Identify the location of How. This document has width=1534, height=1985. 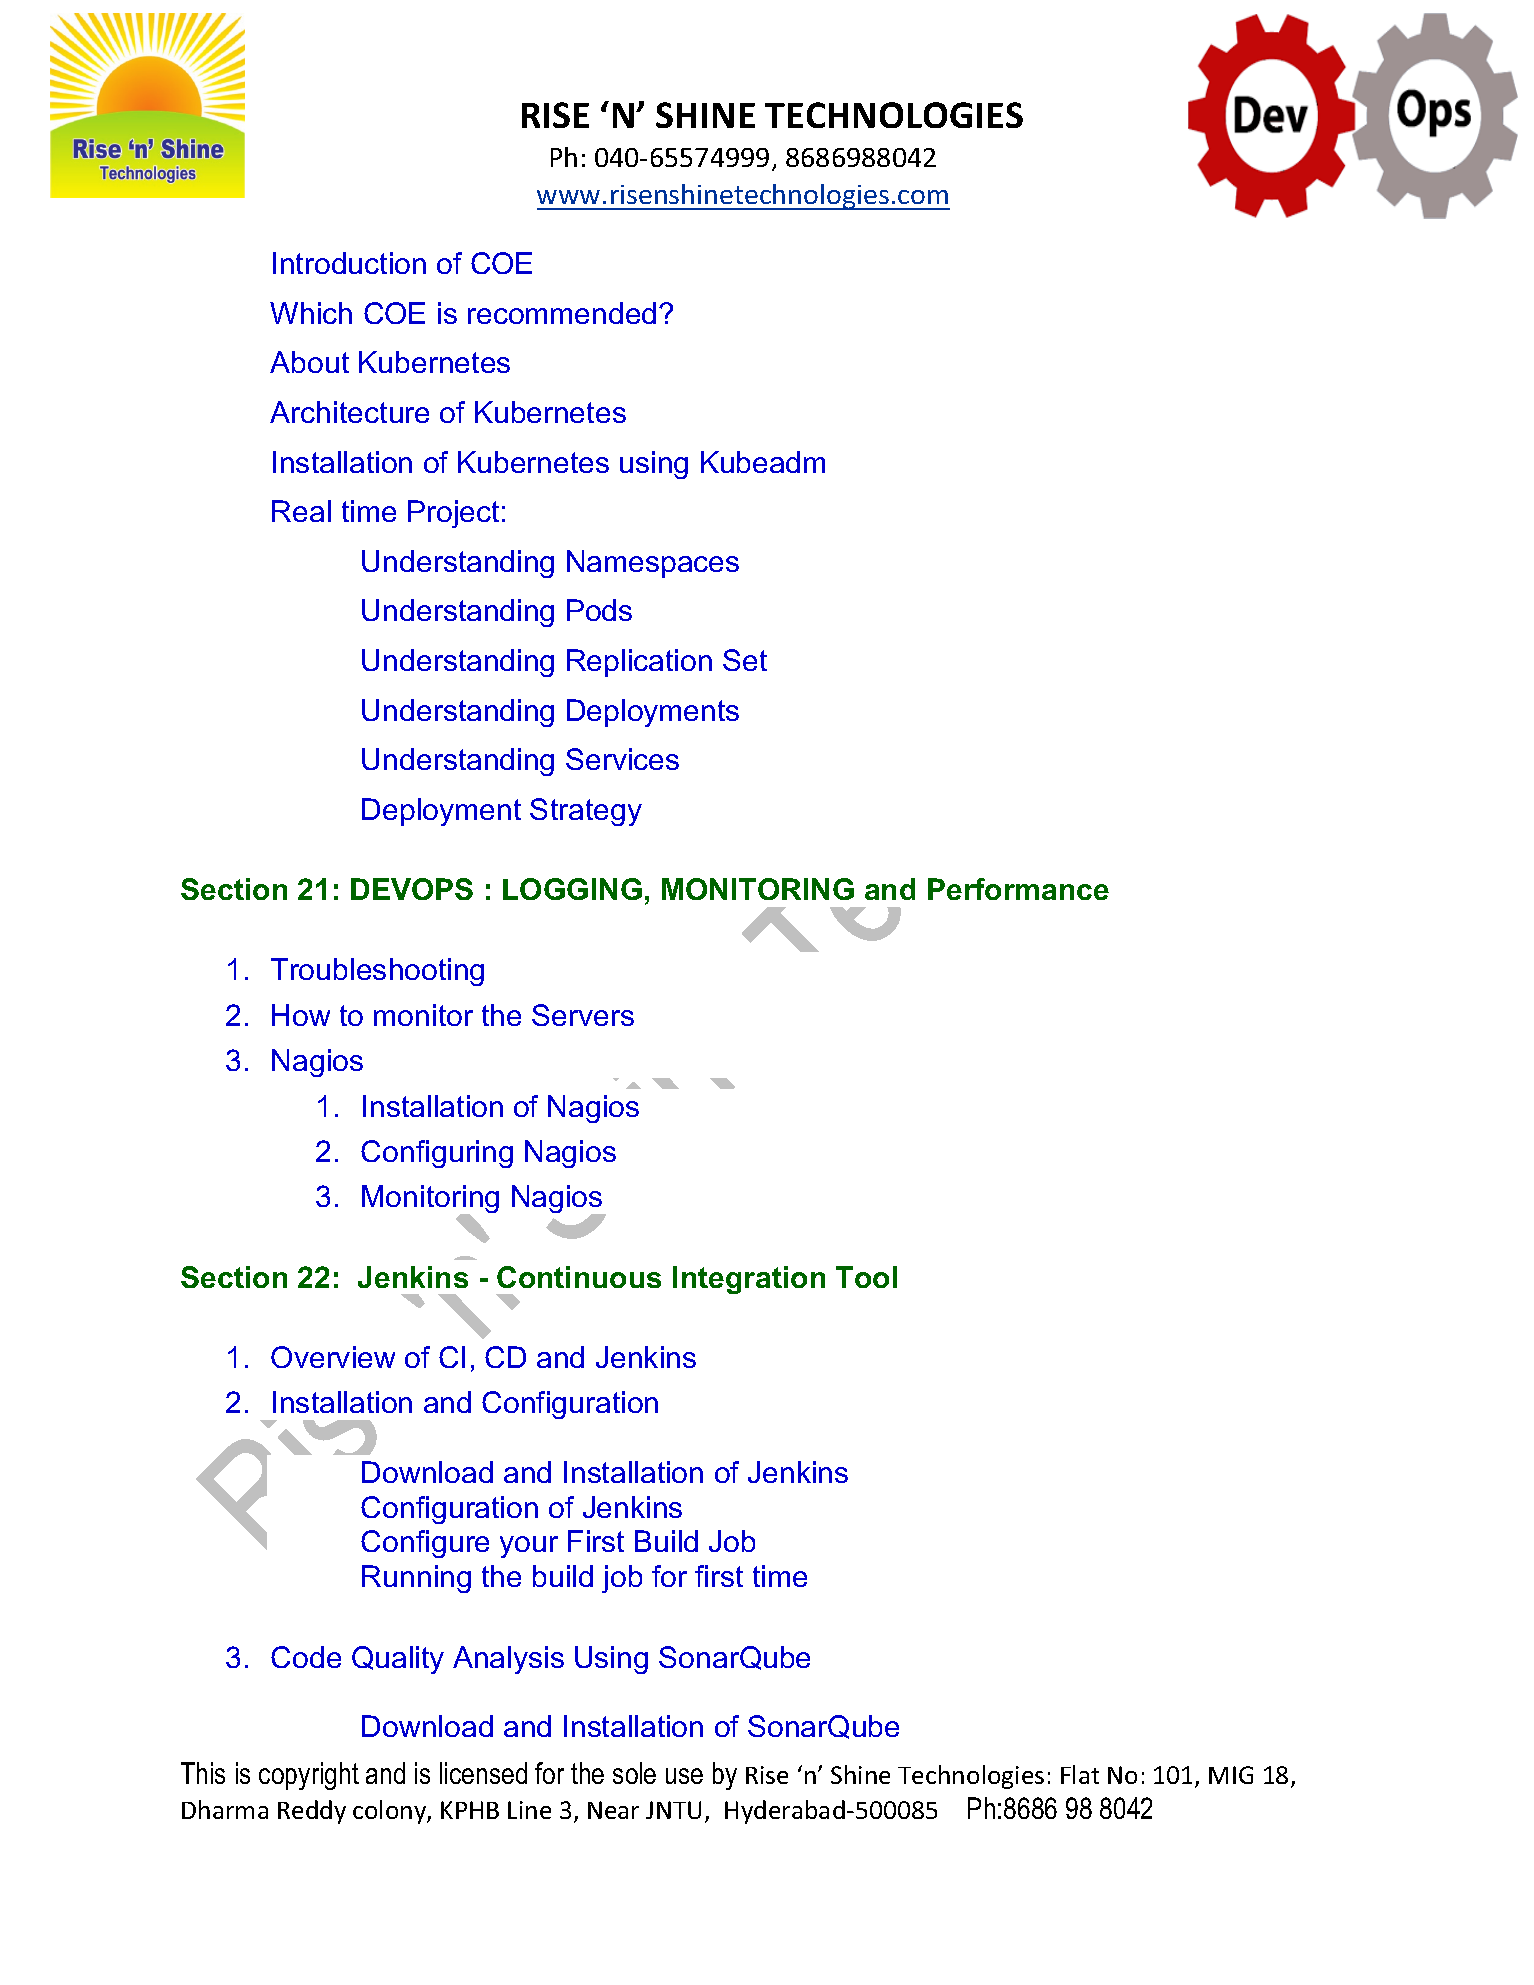
(301, 1015).
